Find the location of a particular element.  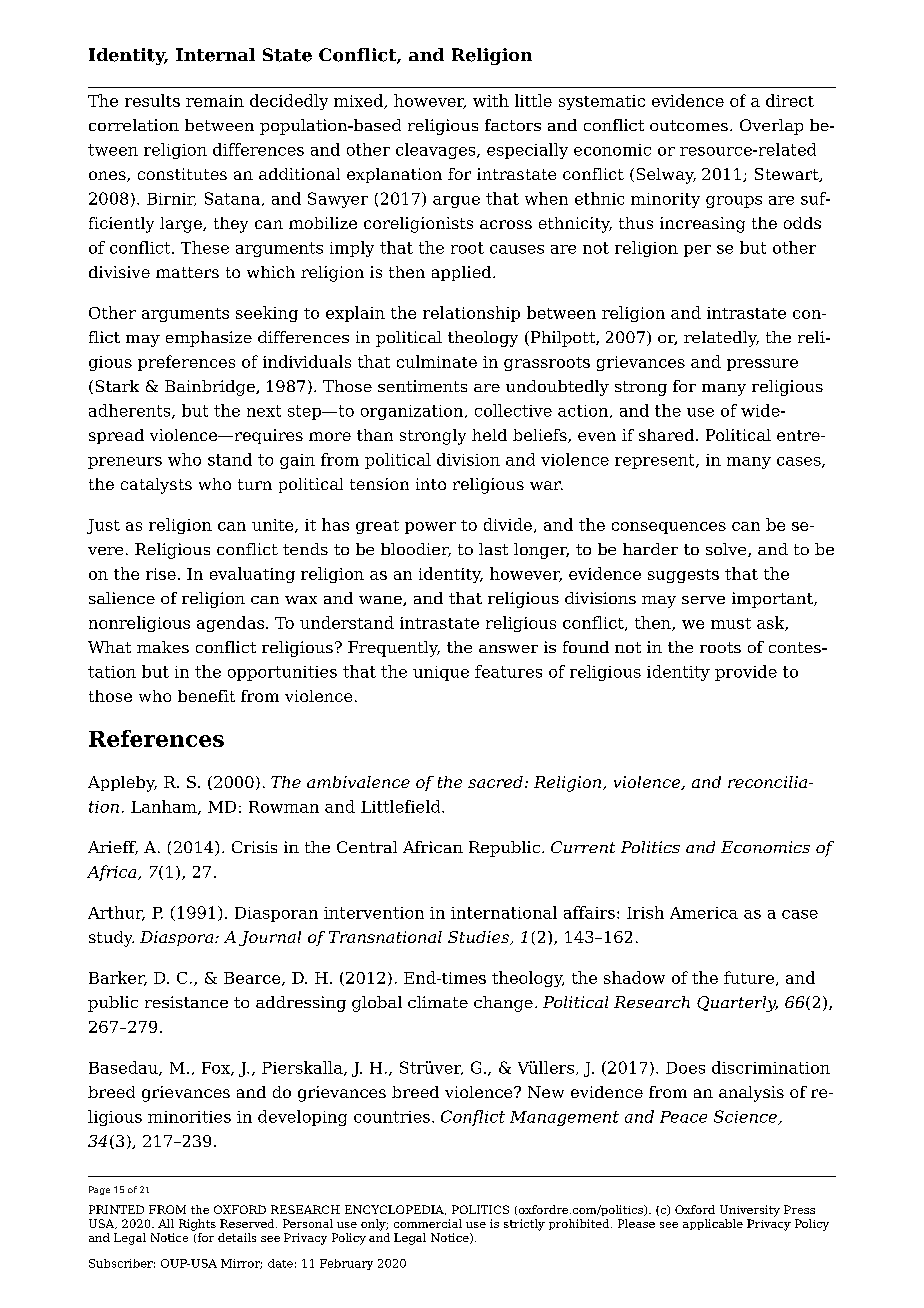

makes is located at coordinates (163, 647).
